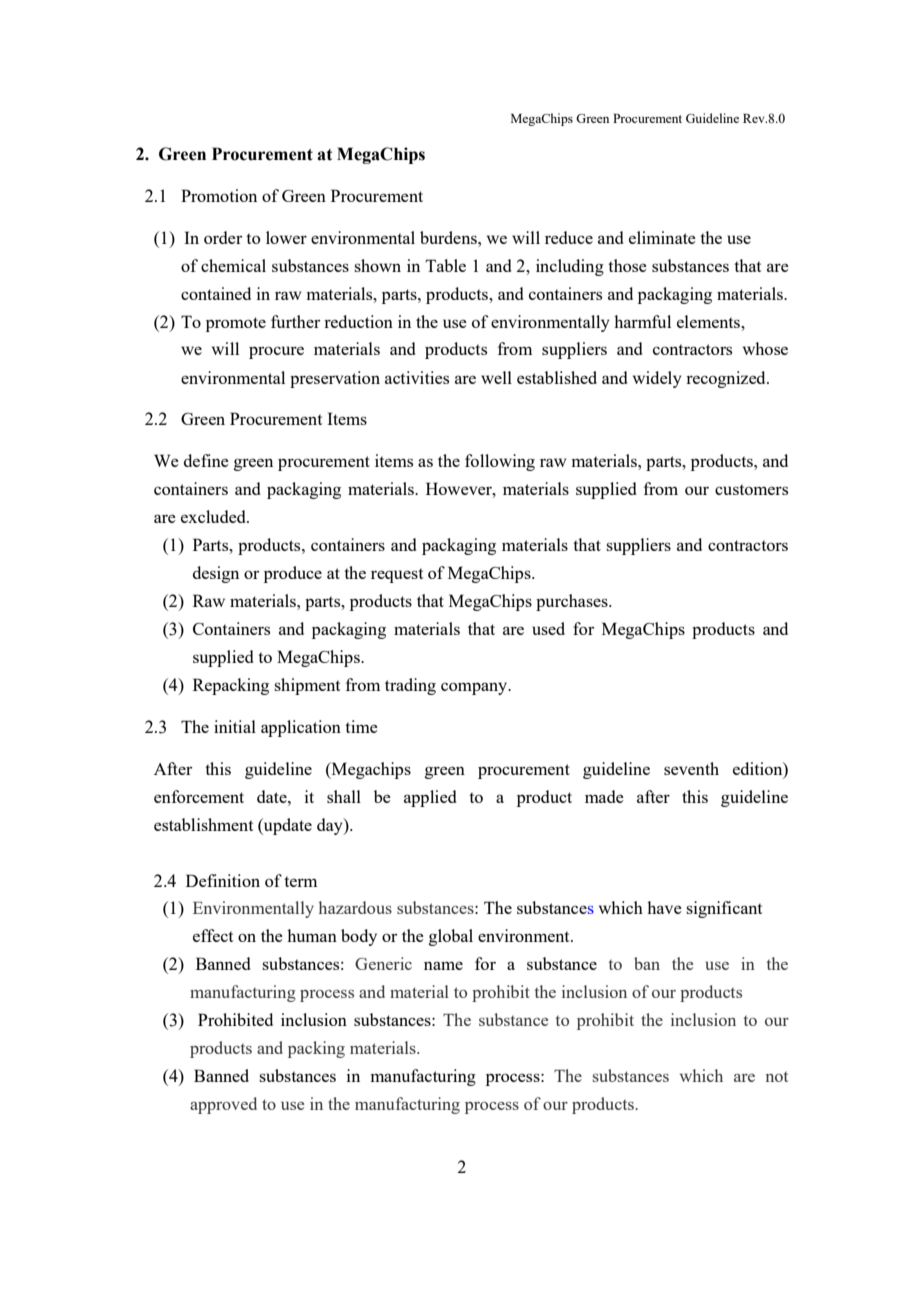  What do you see at coordinates (223, 1105) in the image?
I see `approved` at bounding box center [223, 1105].
